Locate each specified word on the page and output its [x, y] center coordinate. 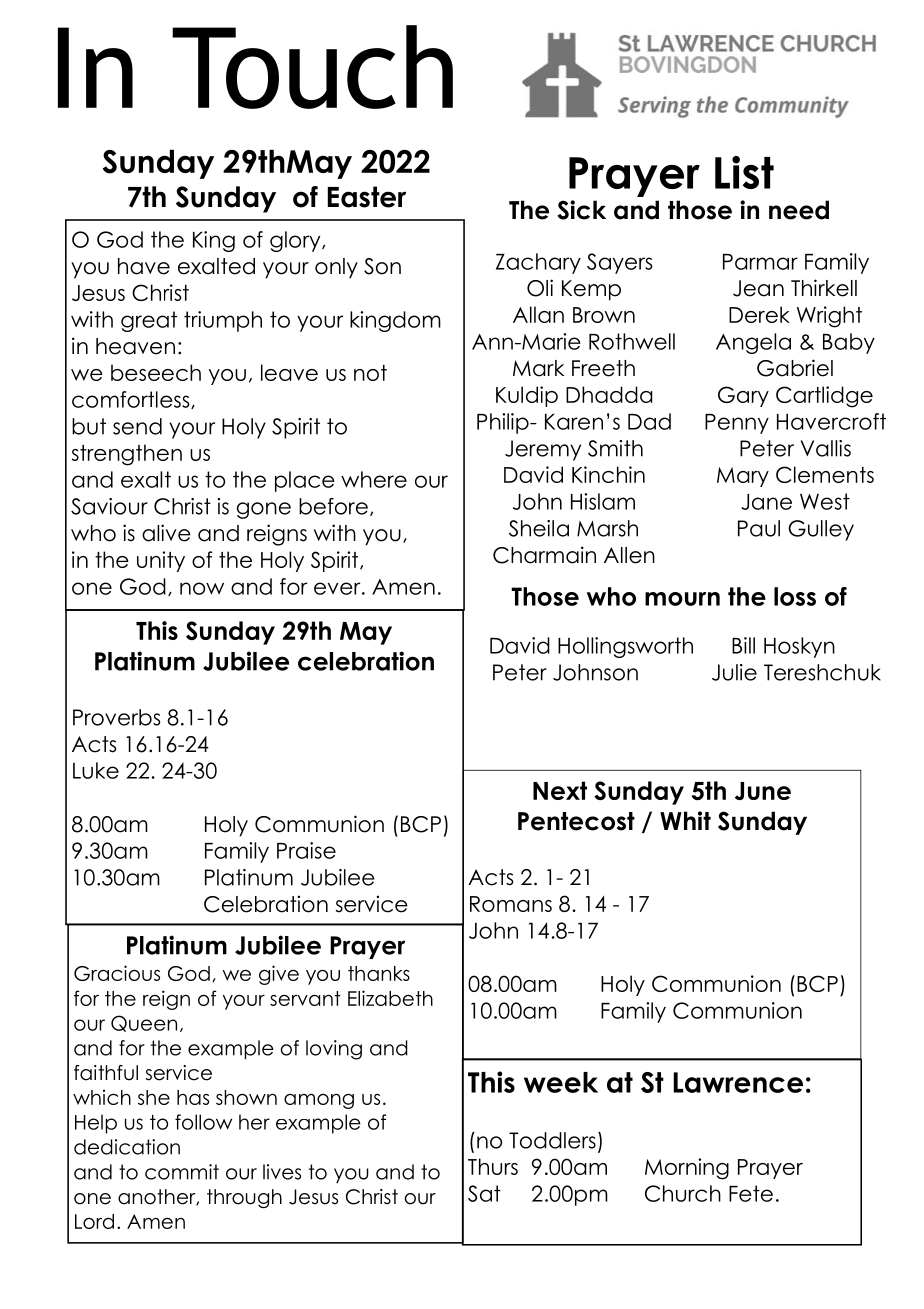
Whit [685, 820]
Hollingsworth [625, 647]
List [744, 172]
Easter [367, 197]
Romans [511, 904]
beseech [156, 372]
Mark [538, 368]
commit [182, 1172]
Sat [484, 1193]
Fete [751, 1193]
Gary [743, 396]
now [202, 588]
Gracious [117, 973]
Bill [743, 645]
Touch [312, 67]
